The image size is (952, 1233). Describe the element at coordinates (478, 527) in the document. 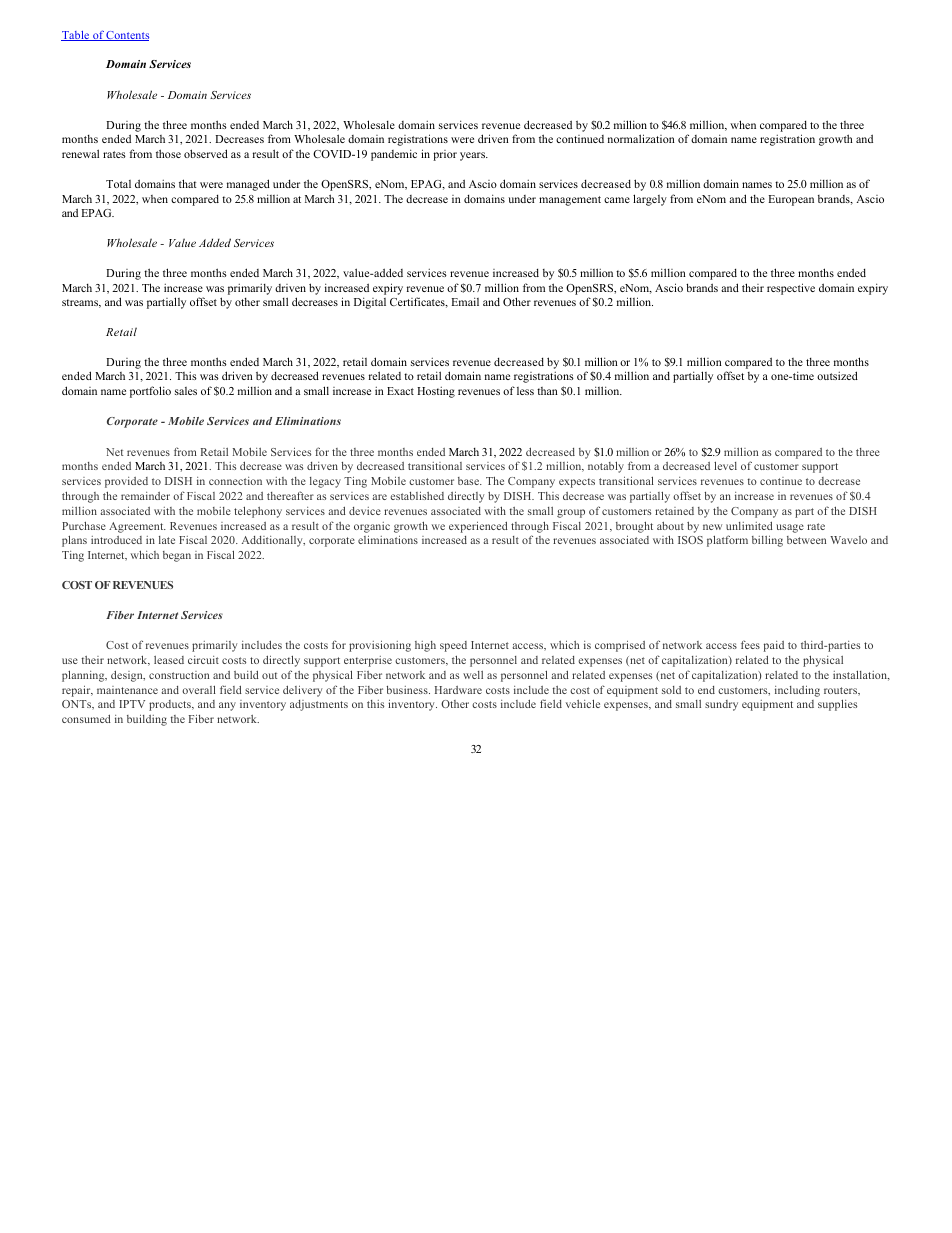

I see `experienced` at that location.
